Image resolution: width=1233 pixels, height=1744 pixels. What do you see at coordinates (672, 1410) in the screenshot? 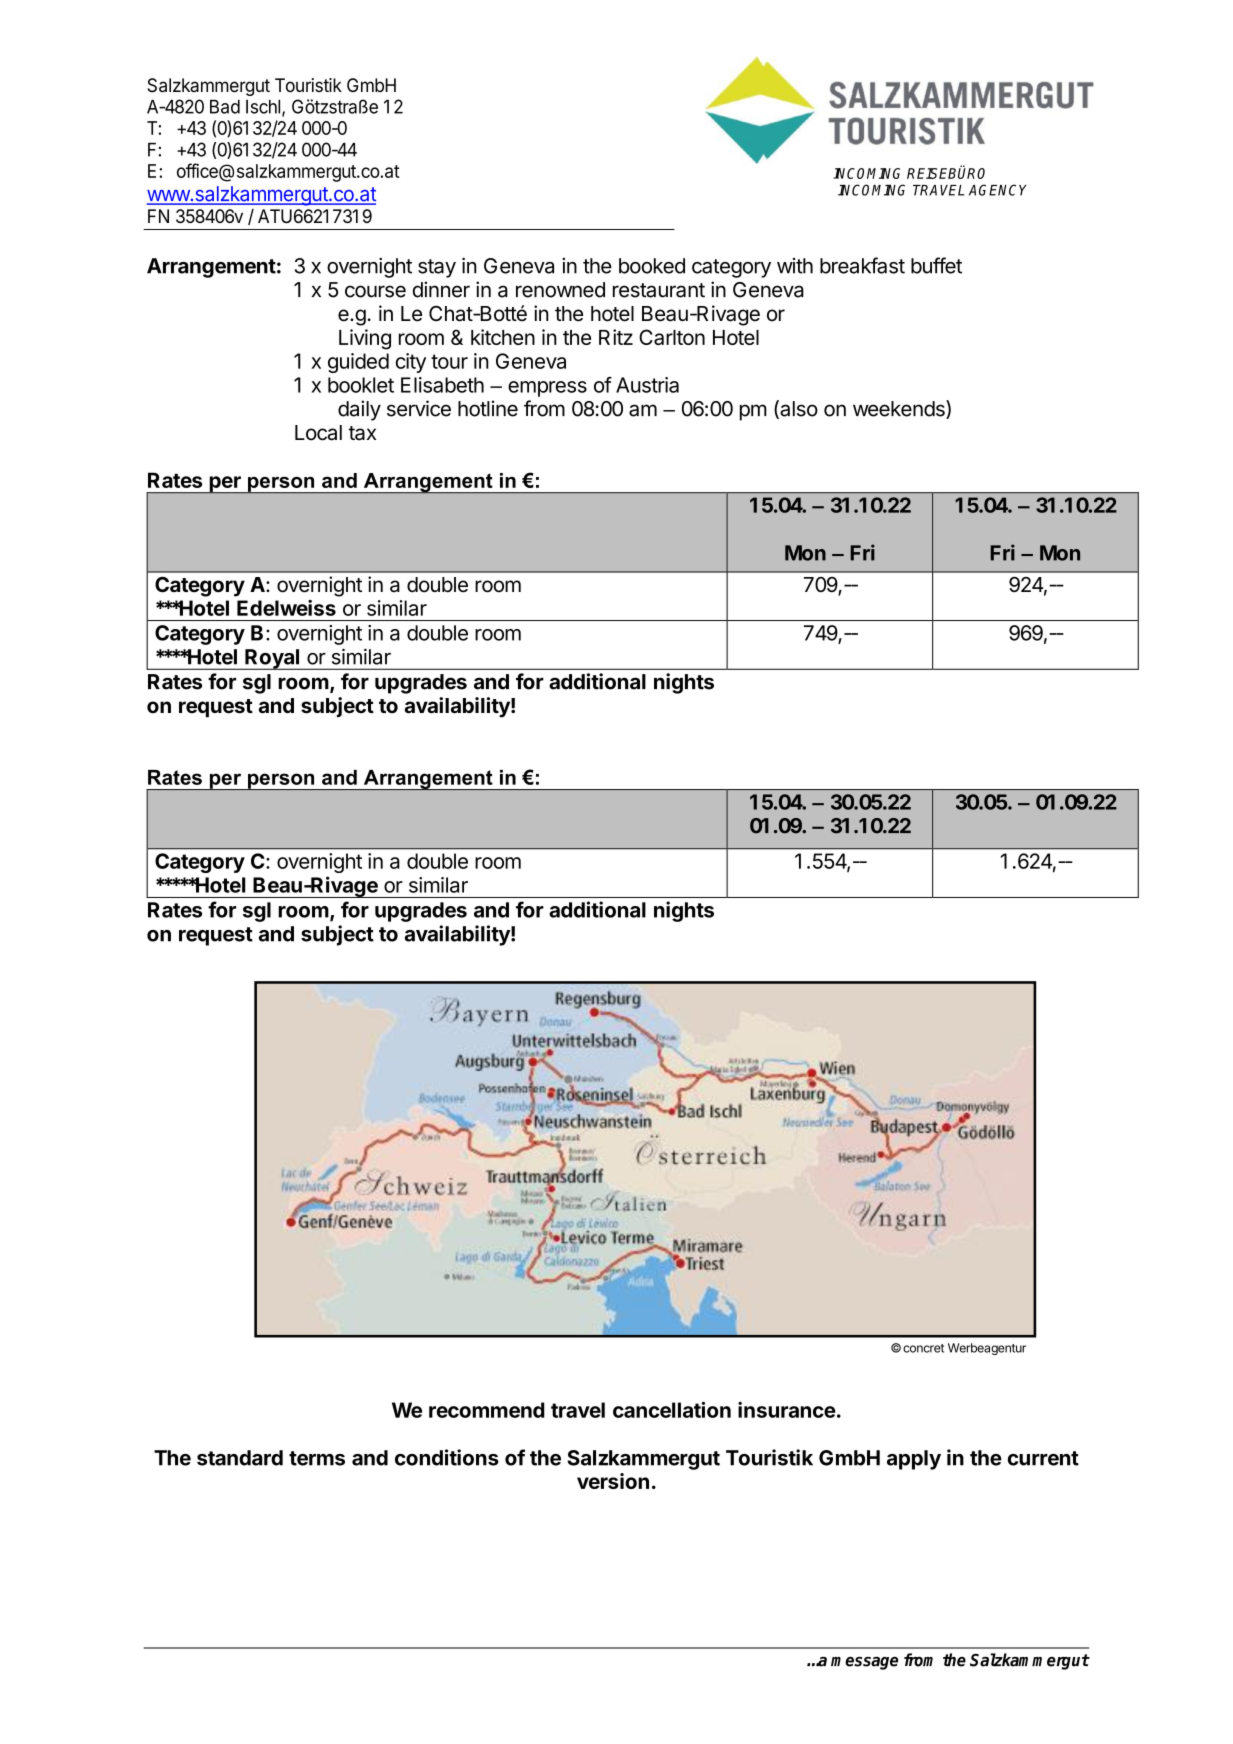
I see `cancellation` at bounding box center [672, 1410].
